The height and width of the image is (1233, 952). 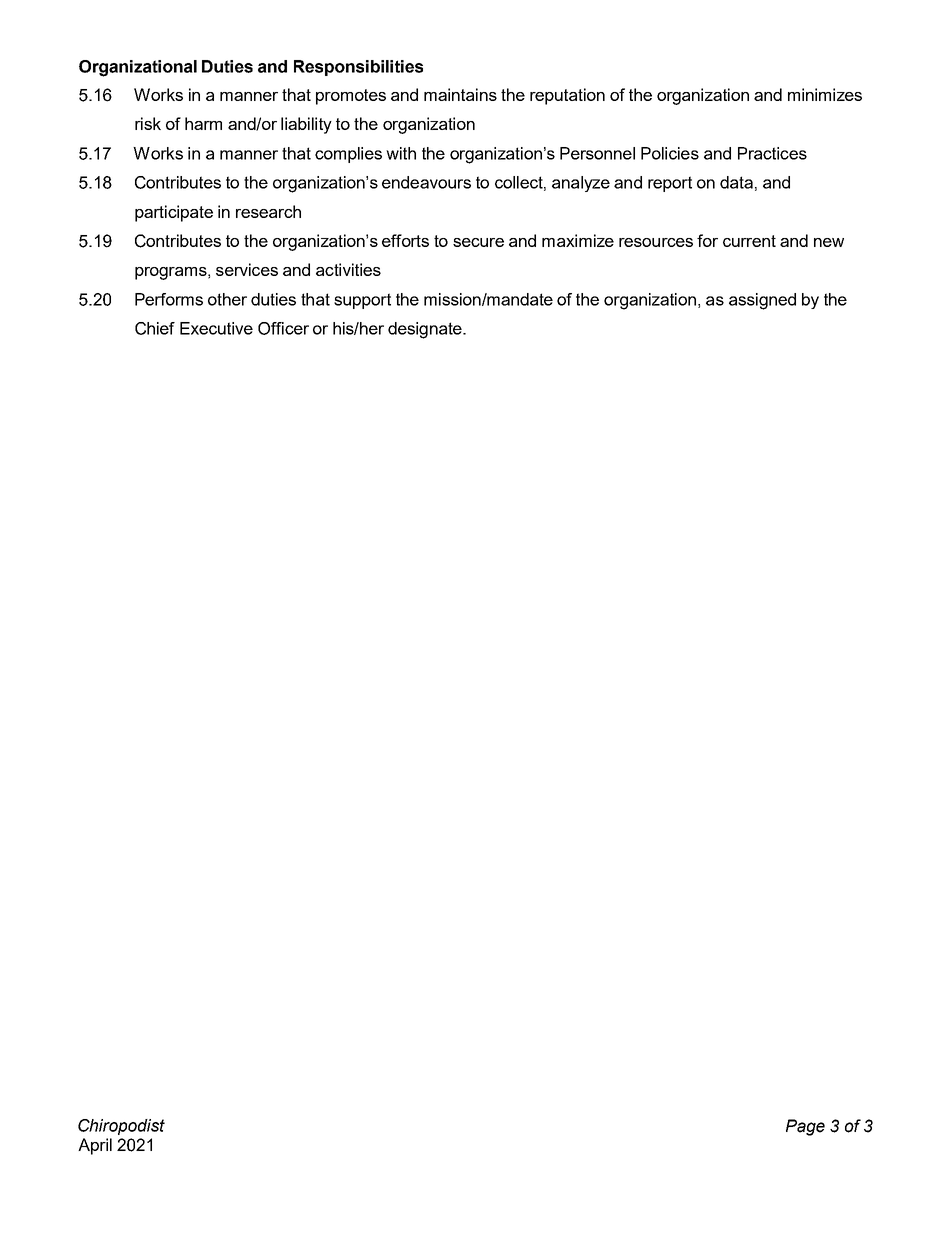 What do you see at coordinates (460, 94) in the image?
I see `maintains` at bounding box center [460, 94].
